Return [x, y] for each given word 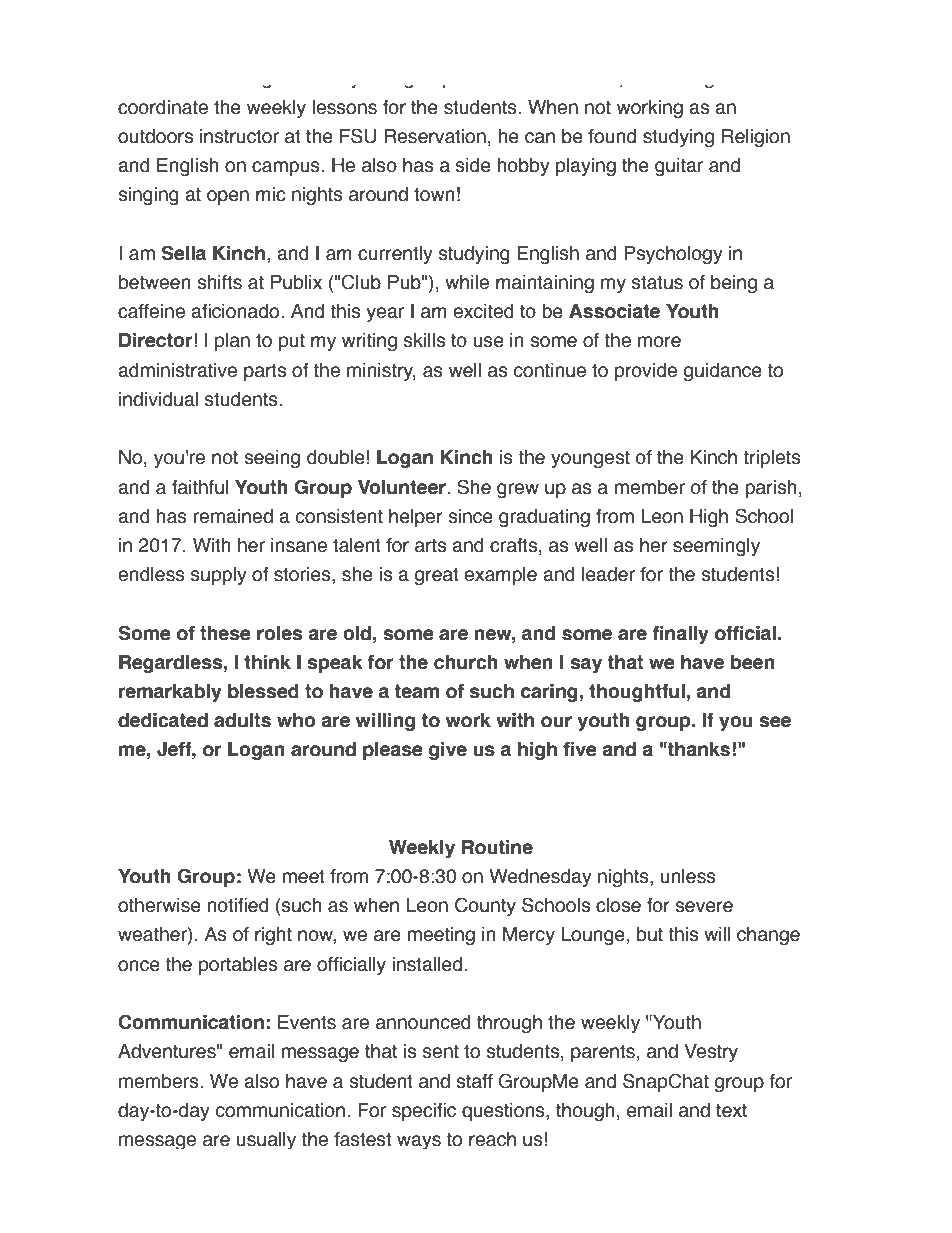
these [225, 633]
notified [238, 905]
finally [681, 635]
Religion [756, 138]
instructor [239, 136]
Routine [497, 847]
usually [266, 1140]
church [466, 662]
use [488, 342]
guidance [723, 372]
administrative [177, 370]
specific [424, 1112]
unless [688, 876]
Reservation [435, 136]
